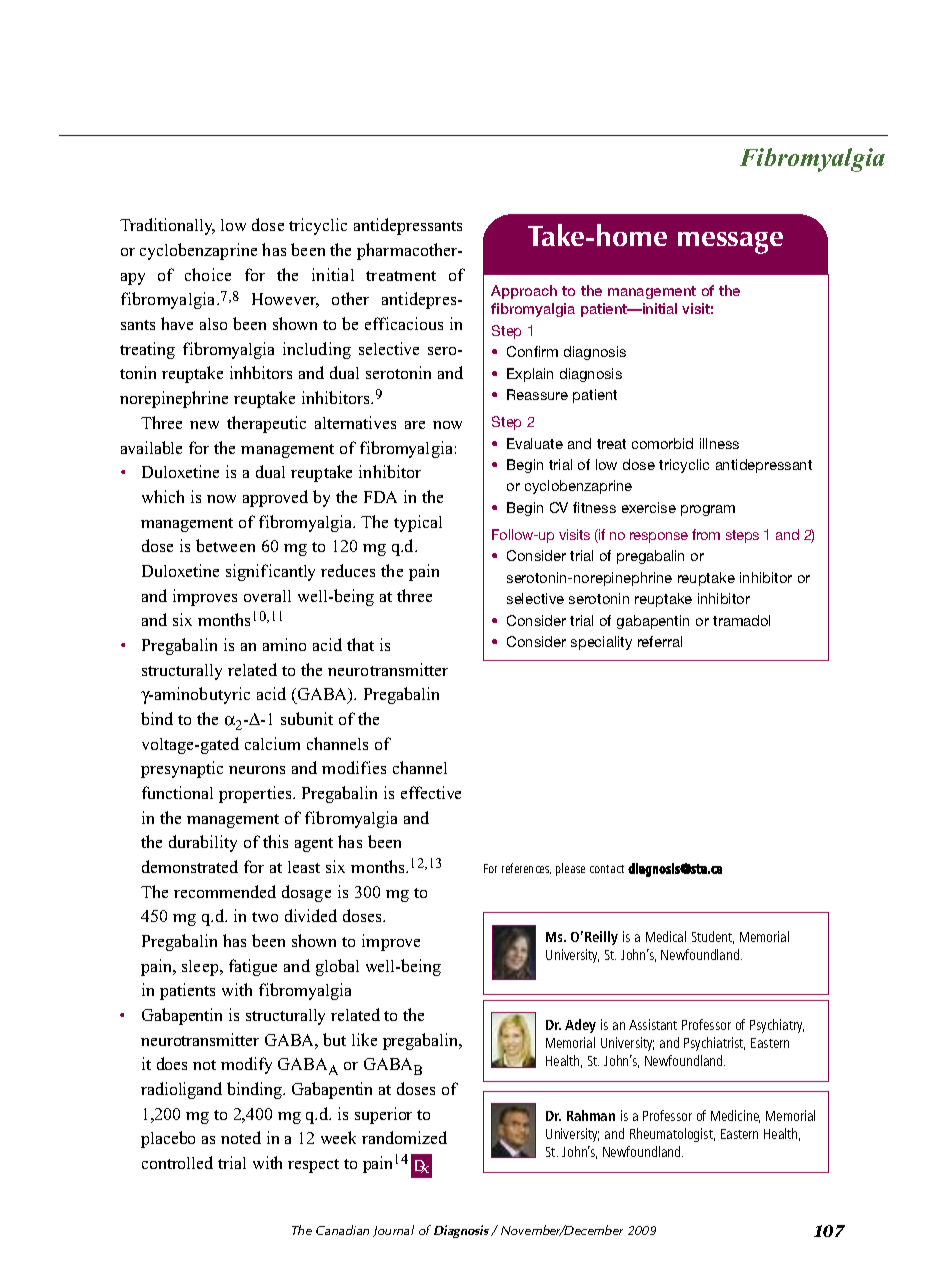  What do you see at coordinates (532, 351) in the screenshot?
I see `Confirm` at bounding box center [532, 351].
